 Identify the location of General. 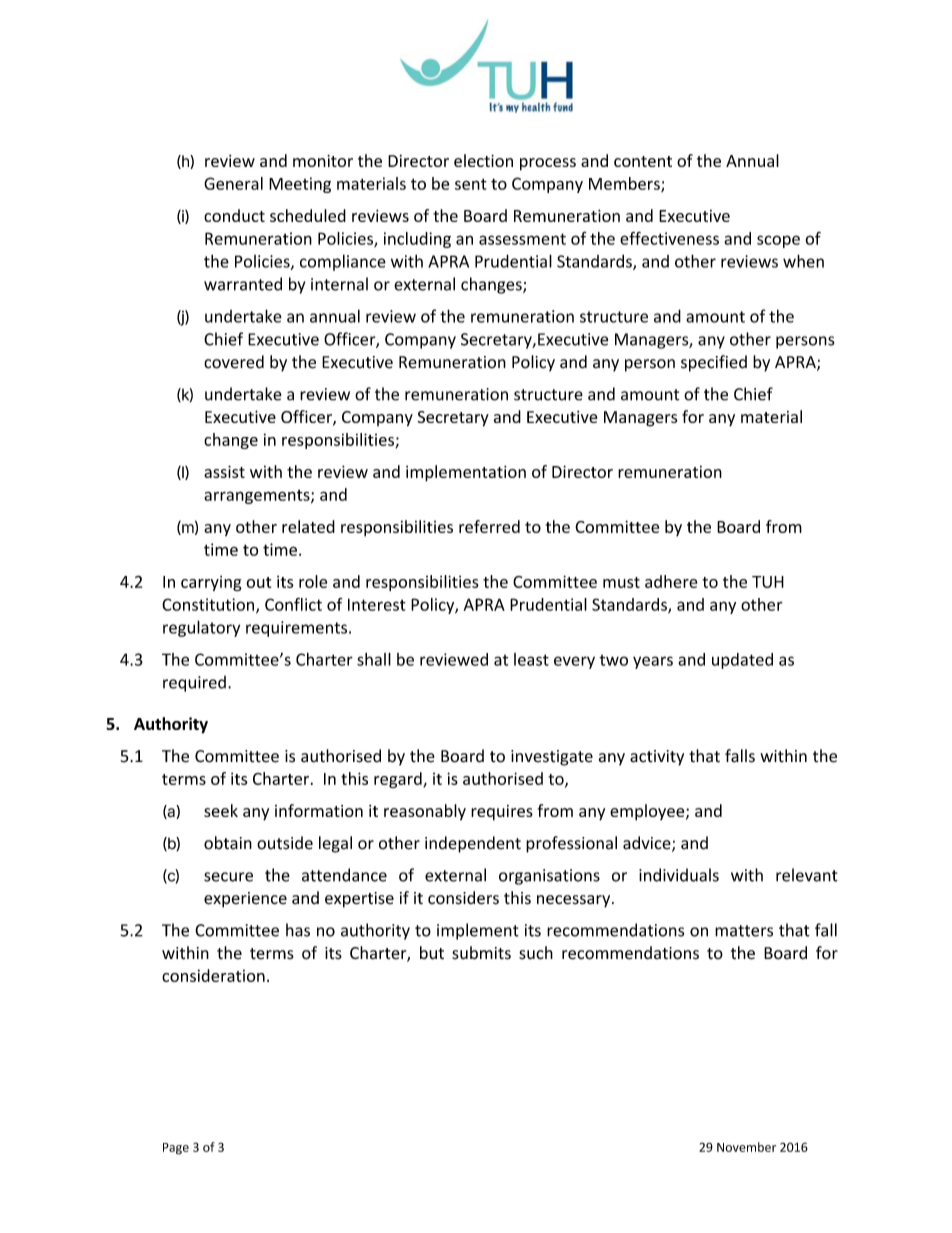
(233, 183).
